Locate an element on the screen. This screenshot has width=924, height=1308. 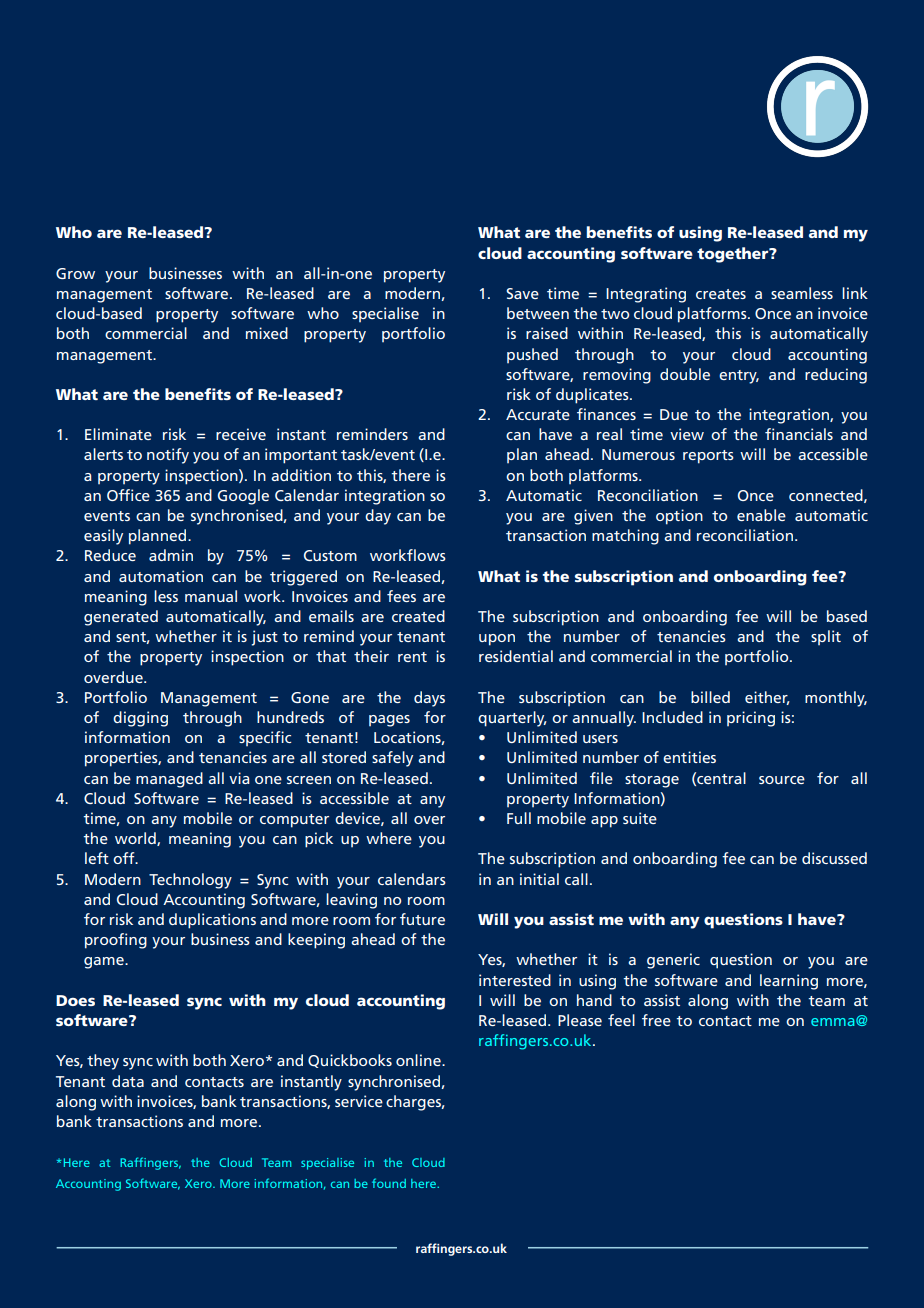
found is located at coordinates (389, 1183).
